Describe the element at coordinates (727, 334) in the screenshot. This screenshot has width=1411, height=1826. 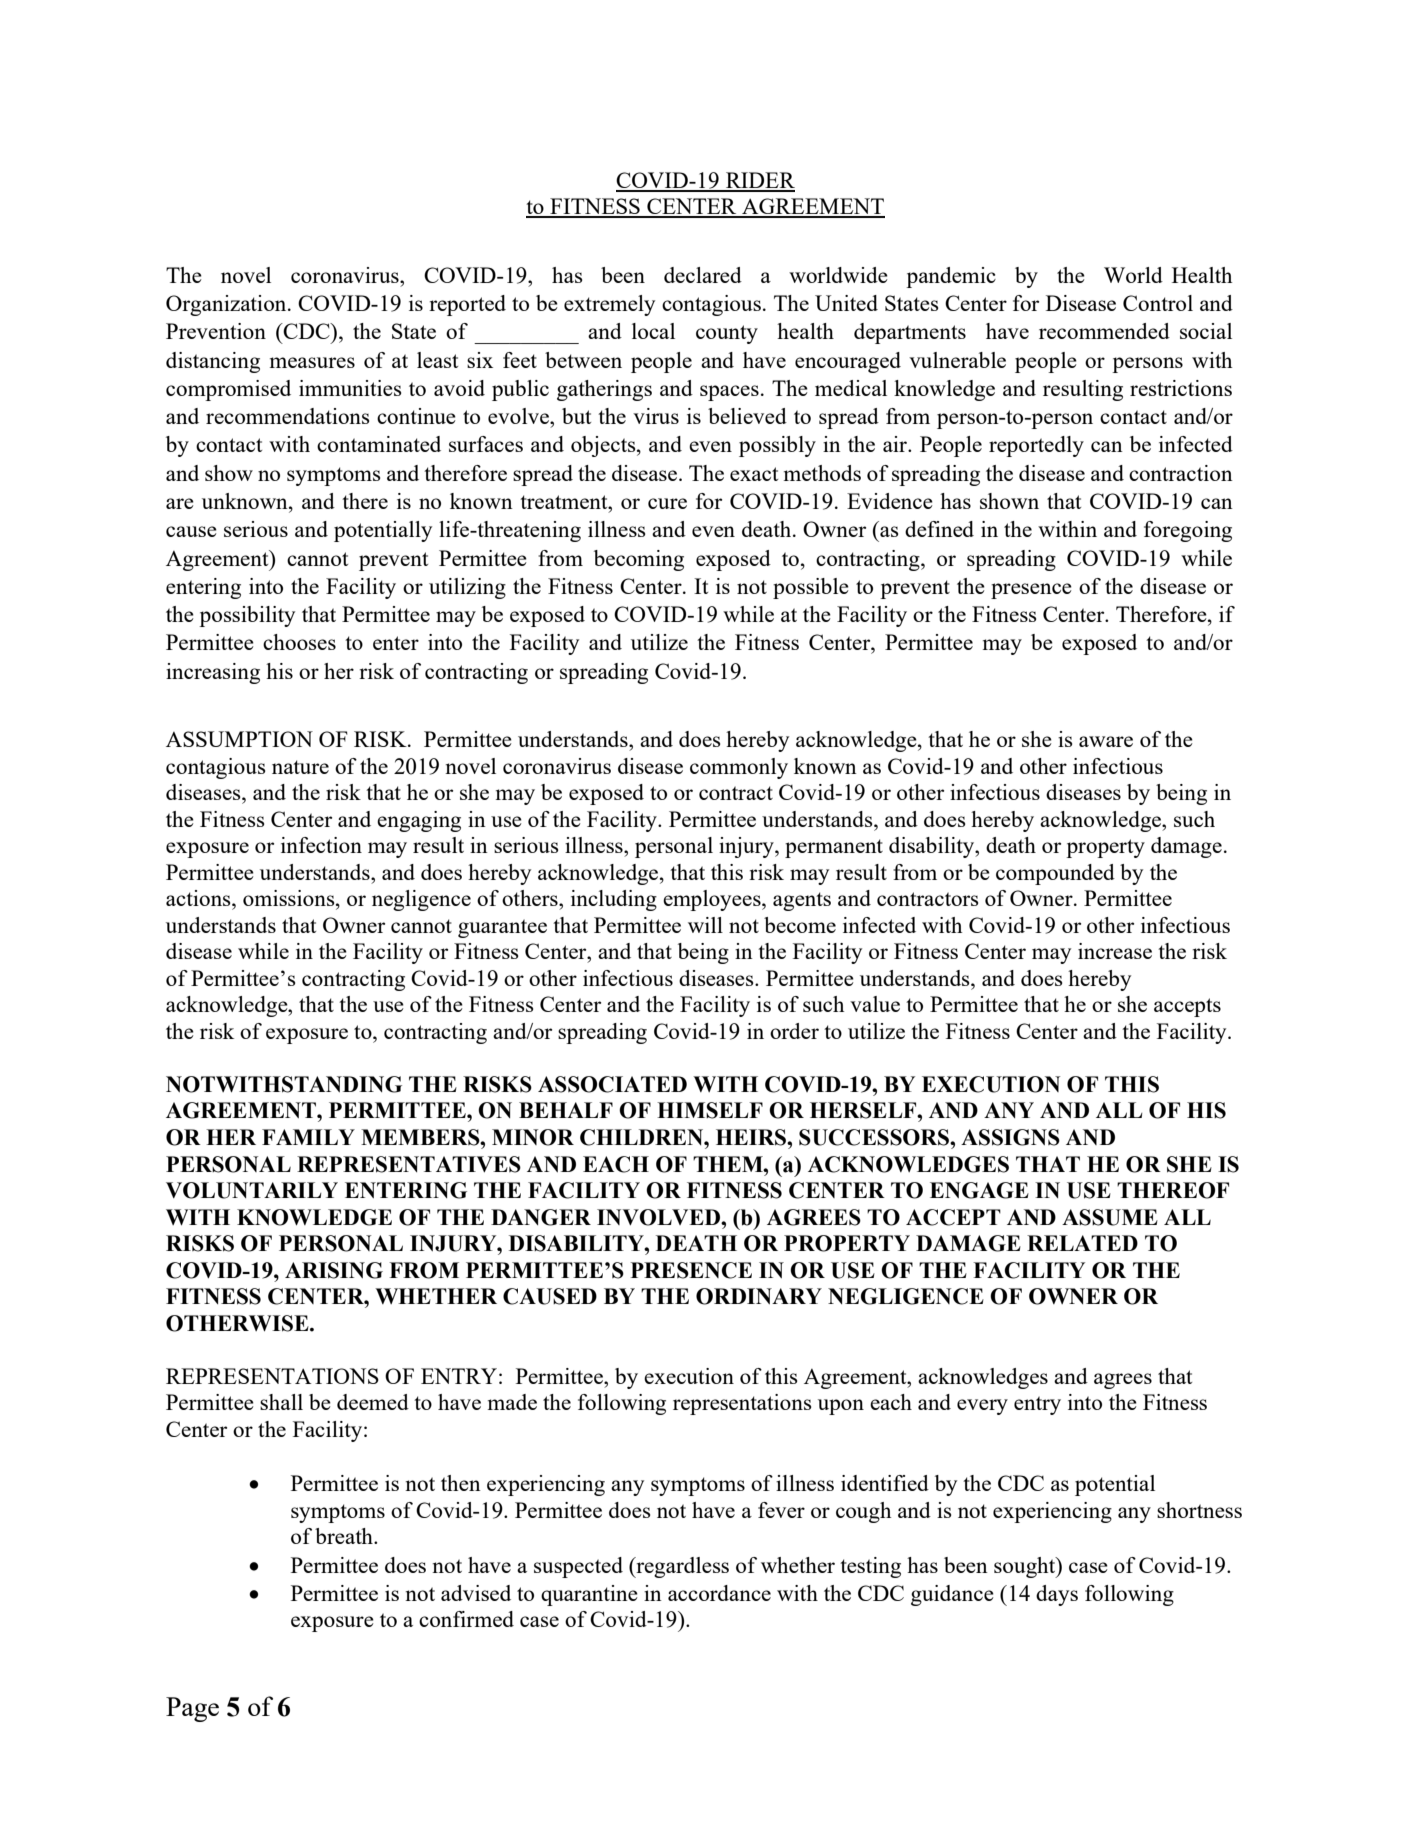
I see `county` at that location.
